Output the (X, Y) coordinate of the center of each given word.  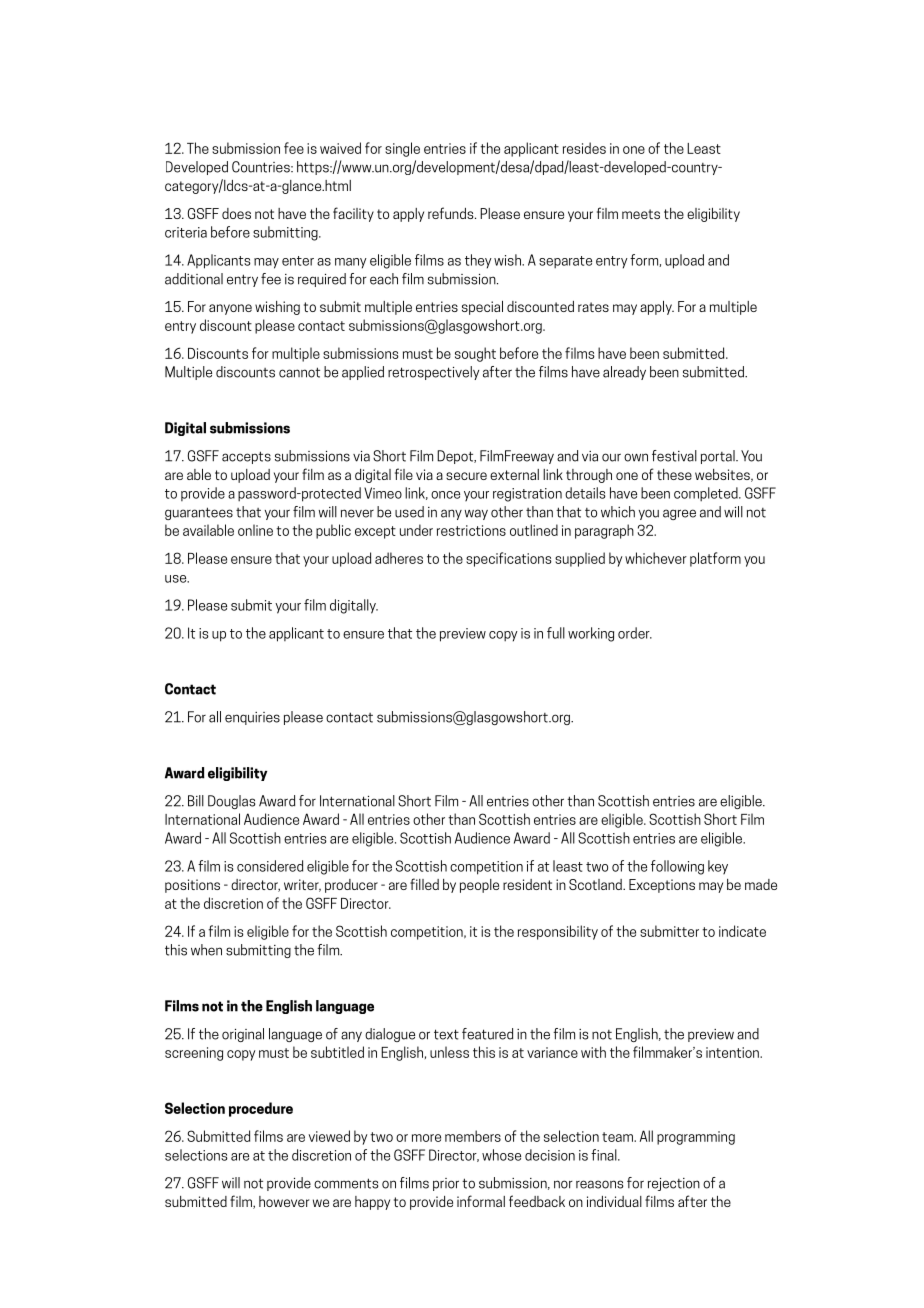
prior (446, 1184)
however (284, 1201)
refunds (452, 213)
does (236, 213)
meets (641, 214)
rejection (674, 1184)
